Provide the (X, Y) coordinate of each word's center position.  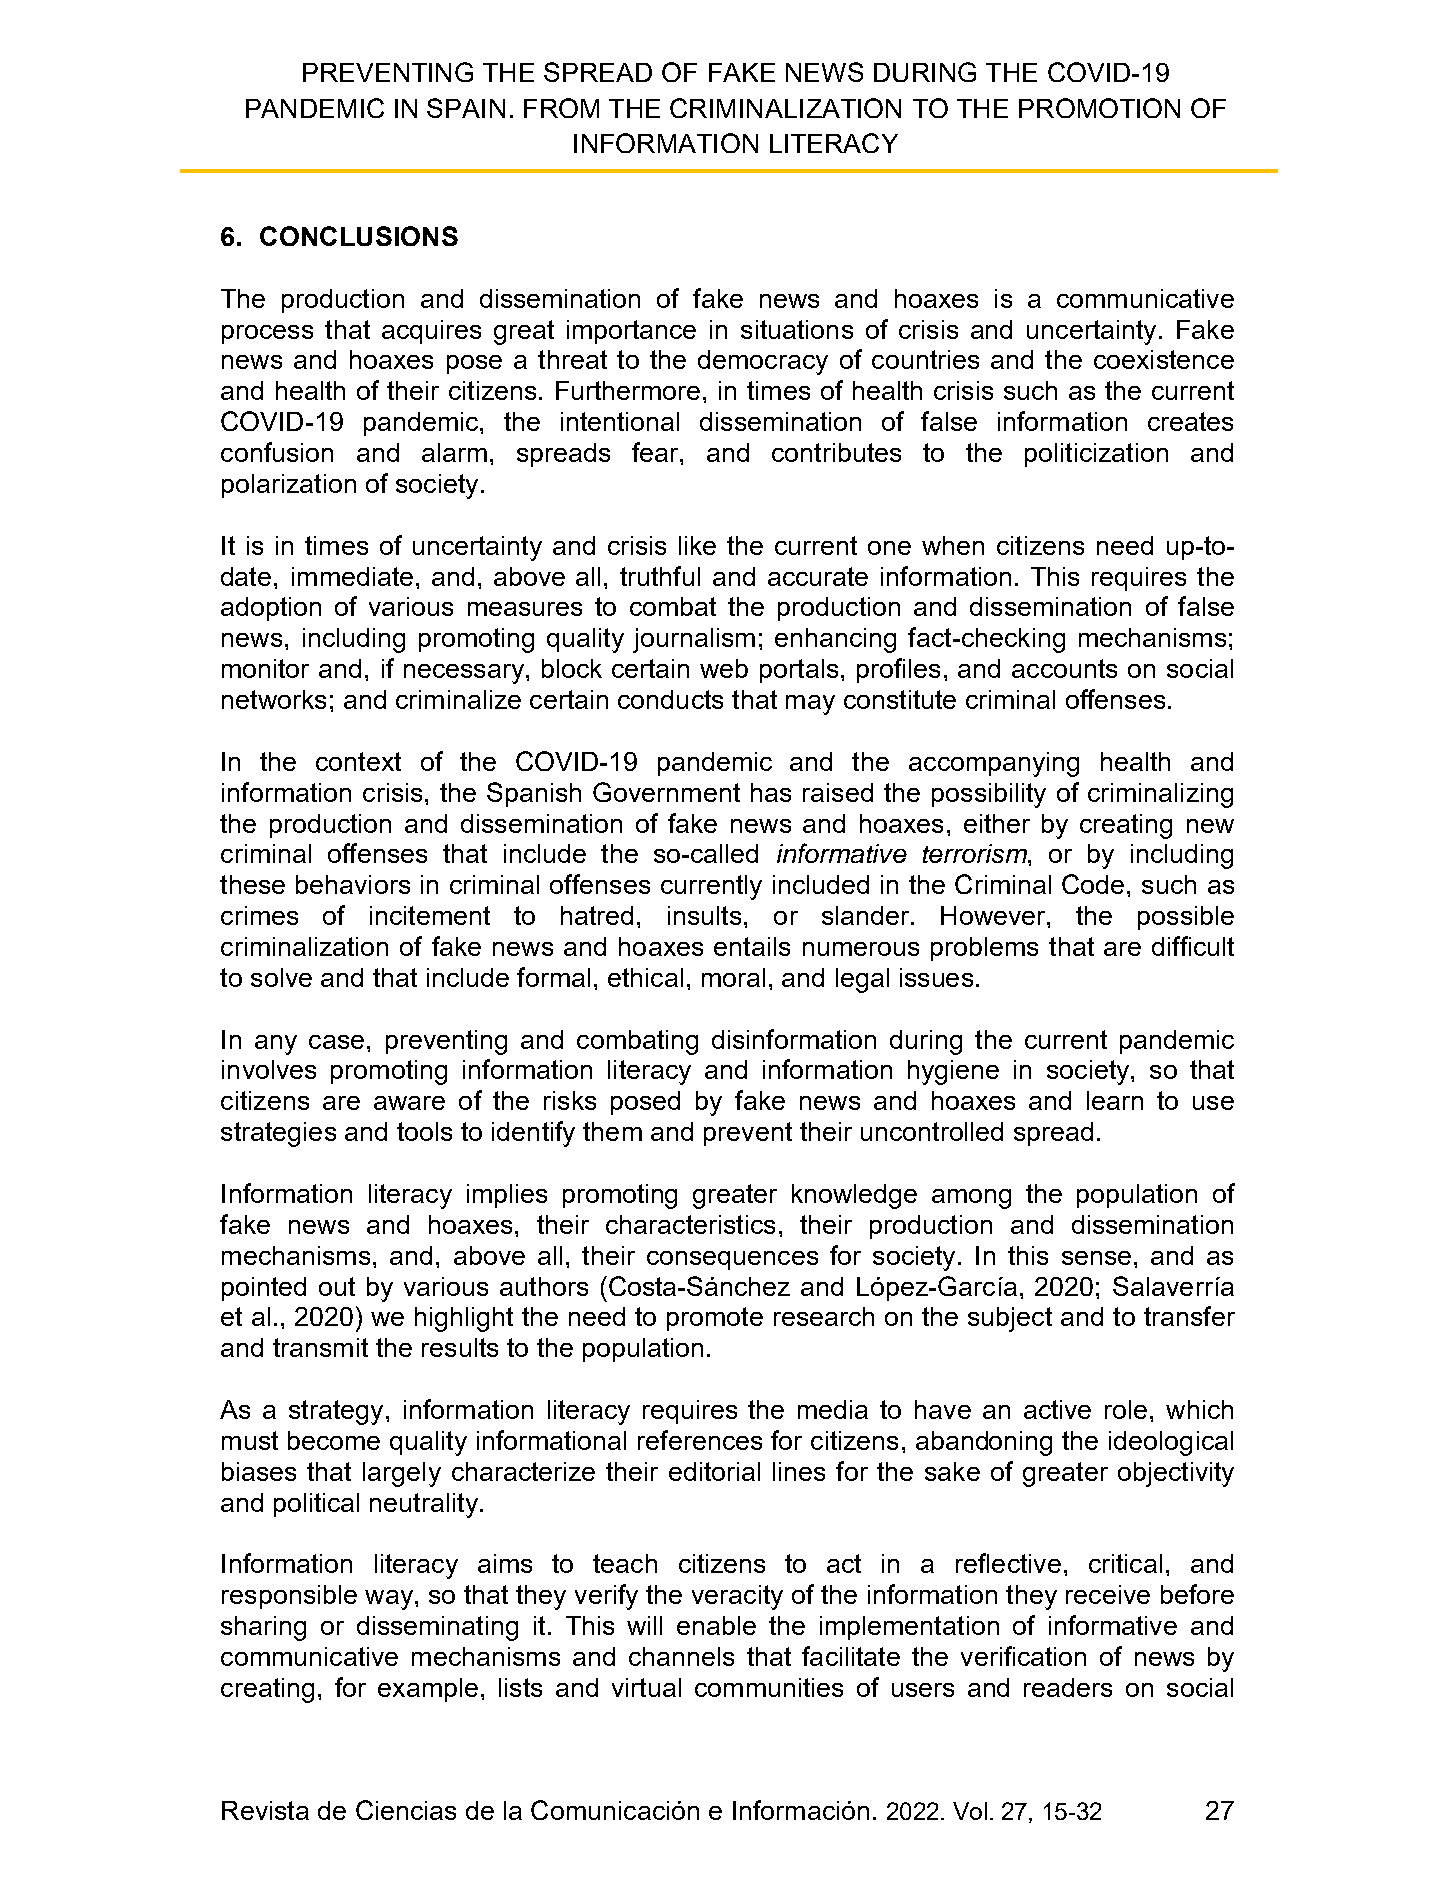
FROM (561, 108)
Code (1093, 884)
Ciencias (406, 1810)
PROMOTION (1099, 108)
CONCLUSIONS (359, 236)
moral (733, 977)
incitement (430, 915)
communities (769, 1687)
